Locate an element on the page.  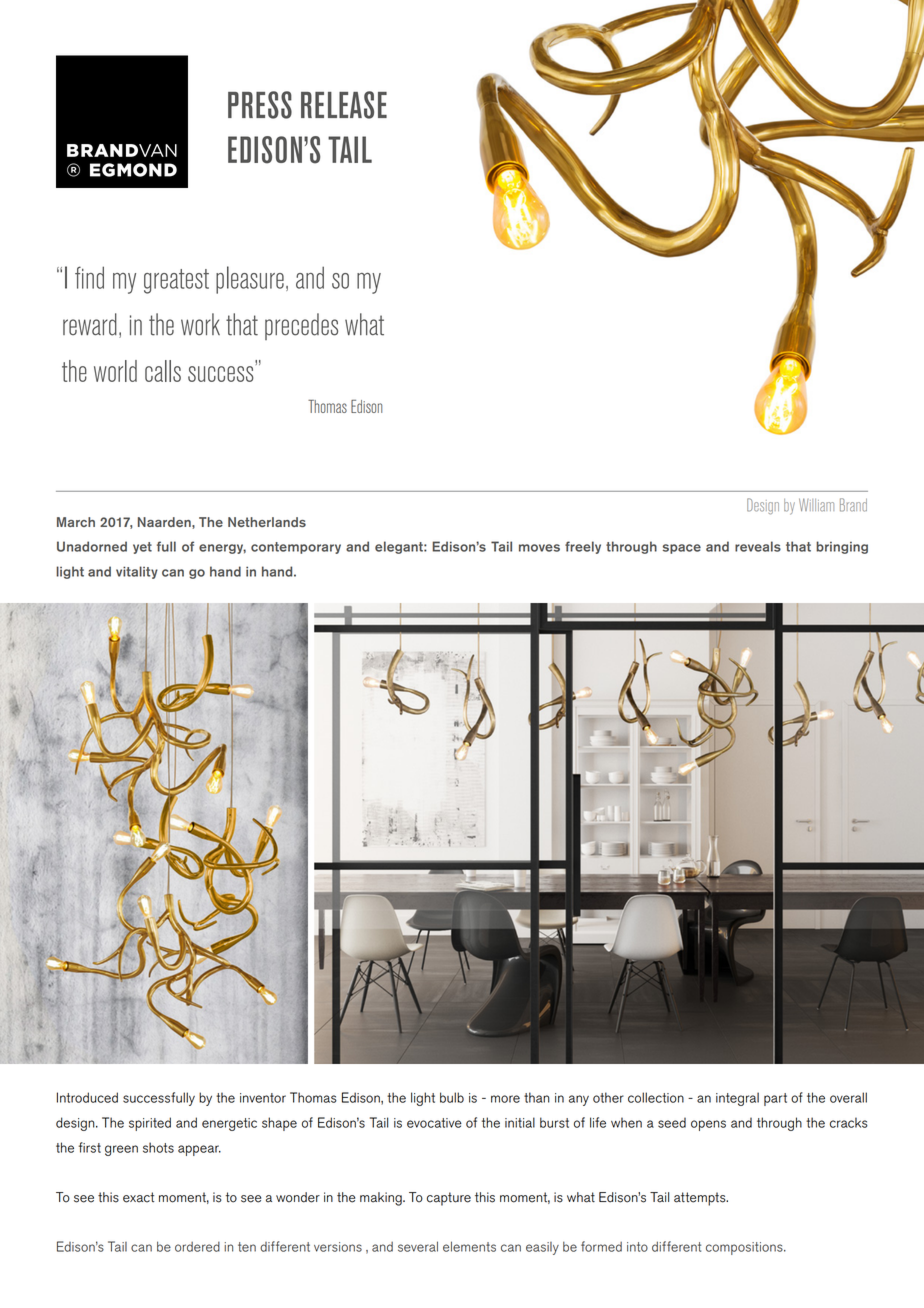
bulb is located at coordinates (452, 1097).
